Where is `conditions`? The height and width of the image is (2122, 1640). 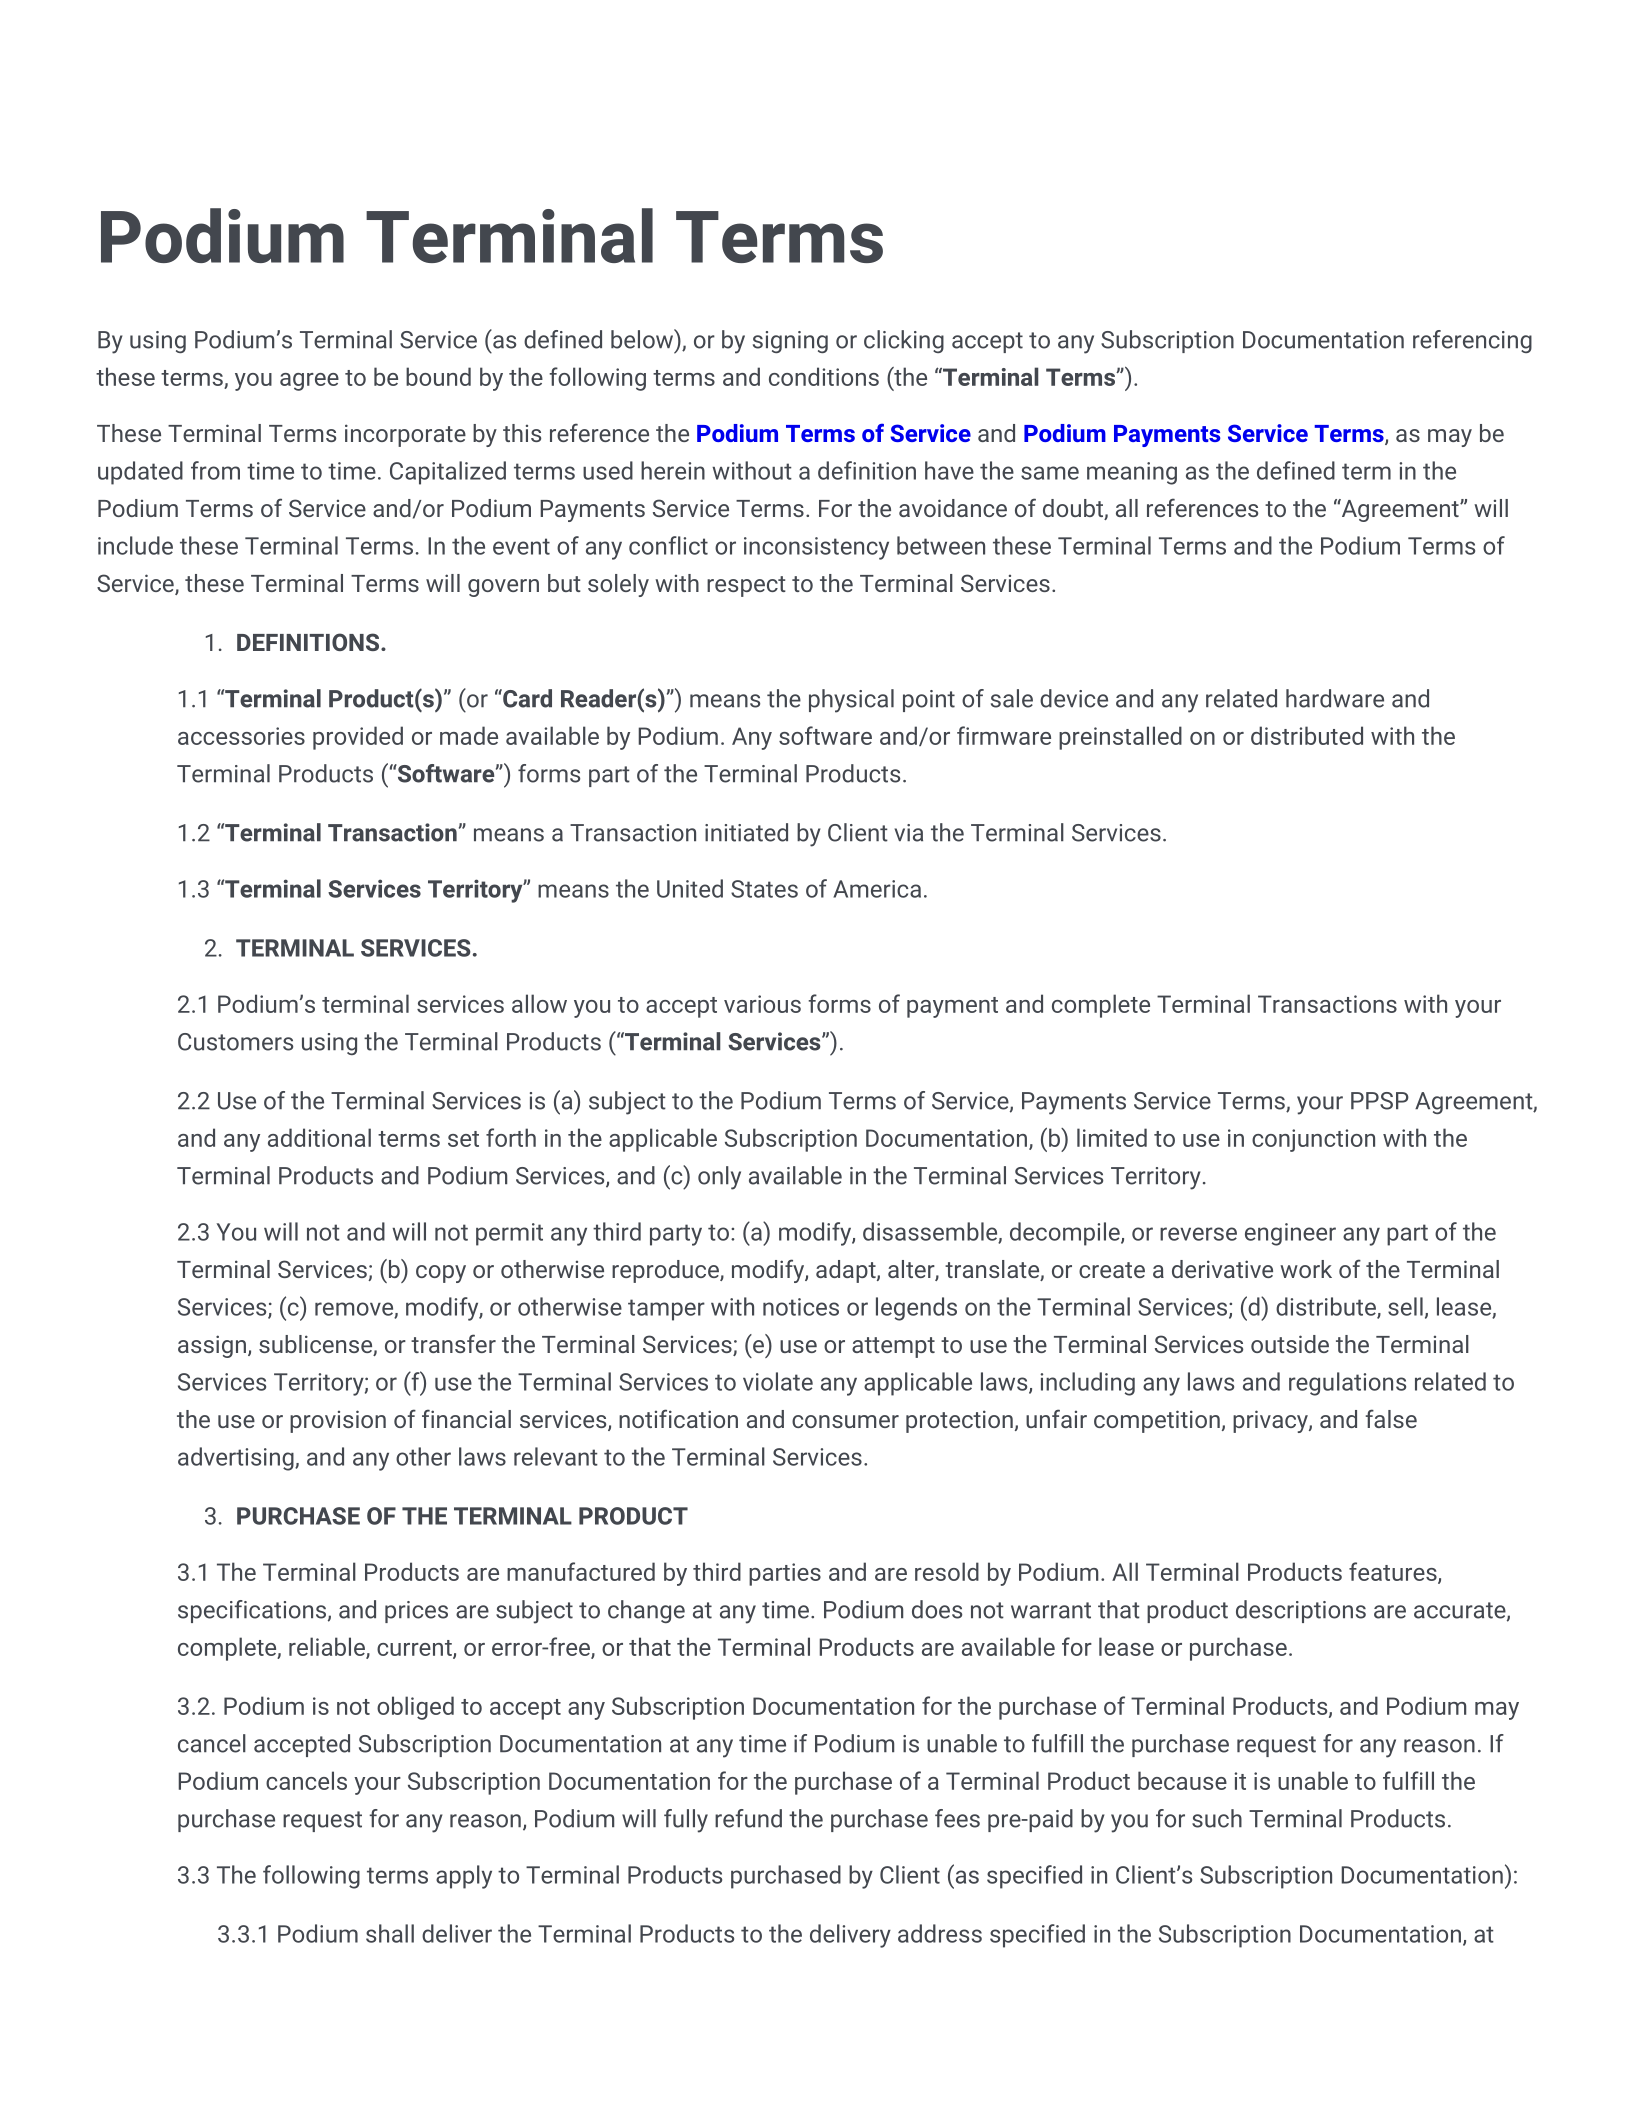
conditions is located at coordinates (824, 376).
